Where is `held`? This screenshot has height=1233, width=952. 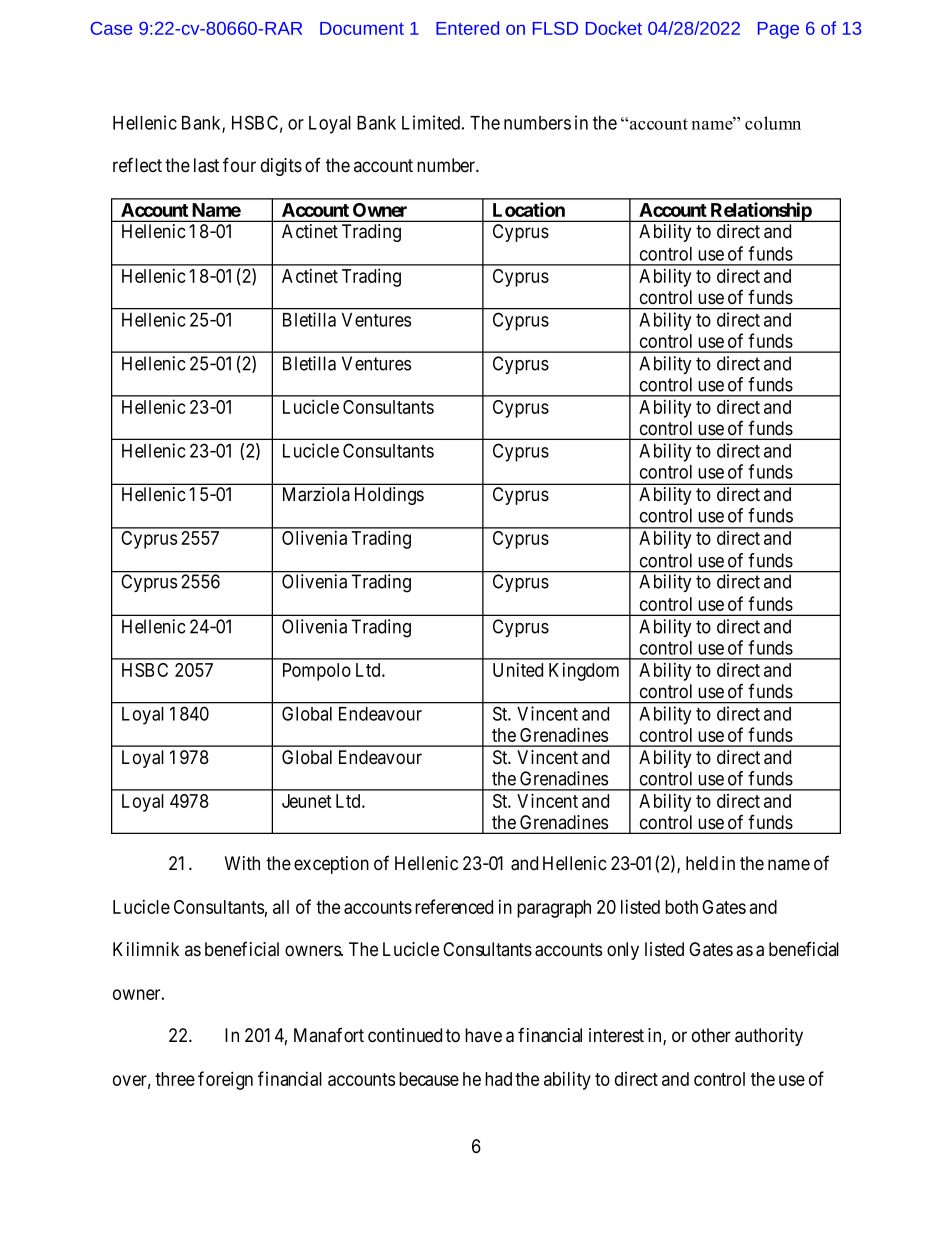
held is located at coordinates (702, 863).
